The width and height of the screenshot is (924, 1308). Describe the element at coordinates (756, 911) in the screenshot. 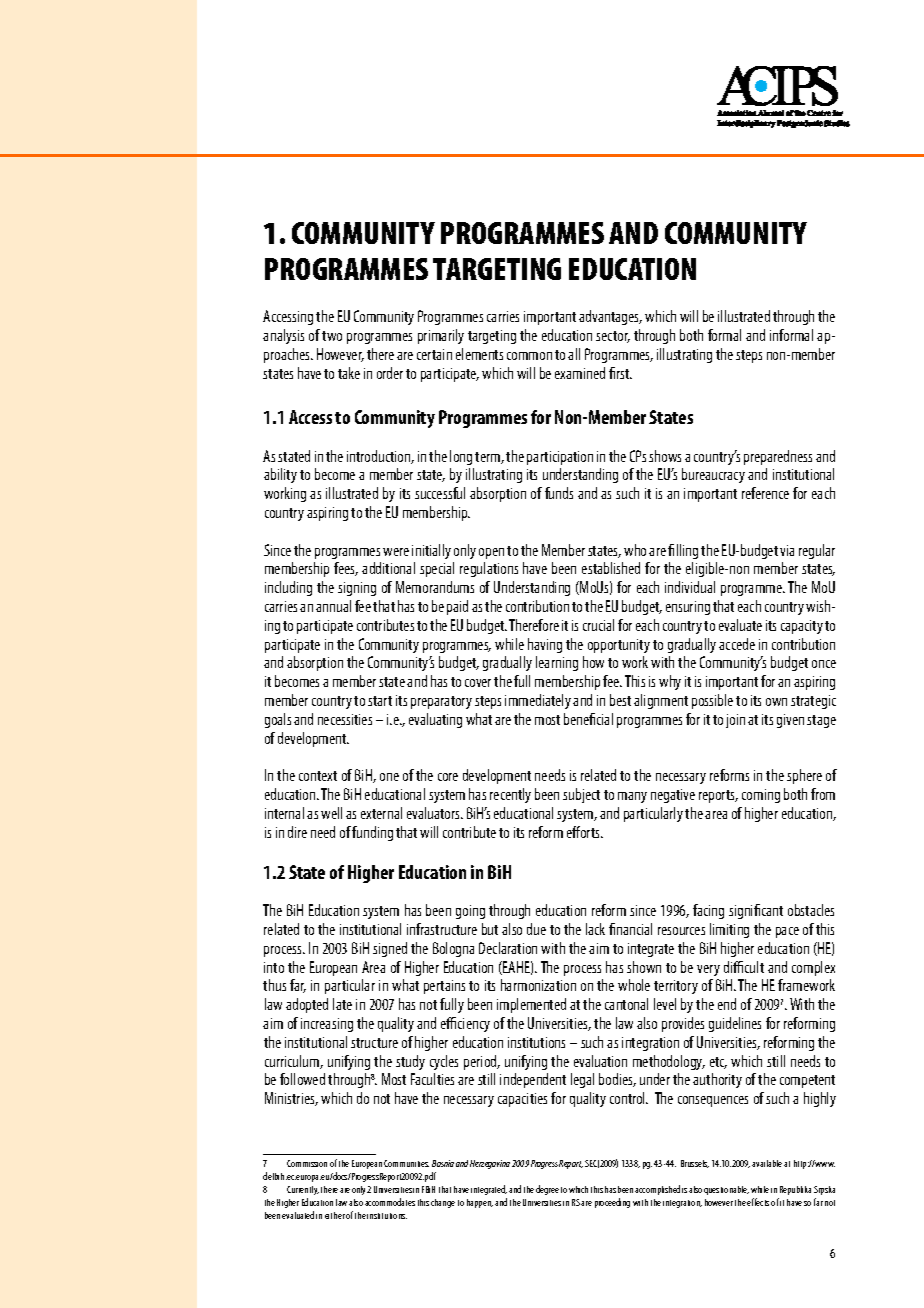

I see `significant` at that location.
